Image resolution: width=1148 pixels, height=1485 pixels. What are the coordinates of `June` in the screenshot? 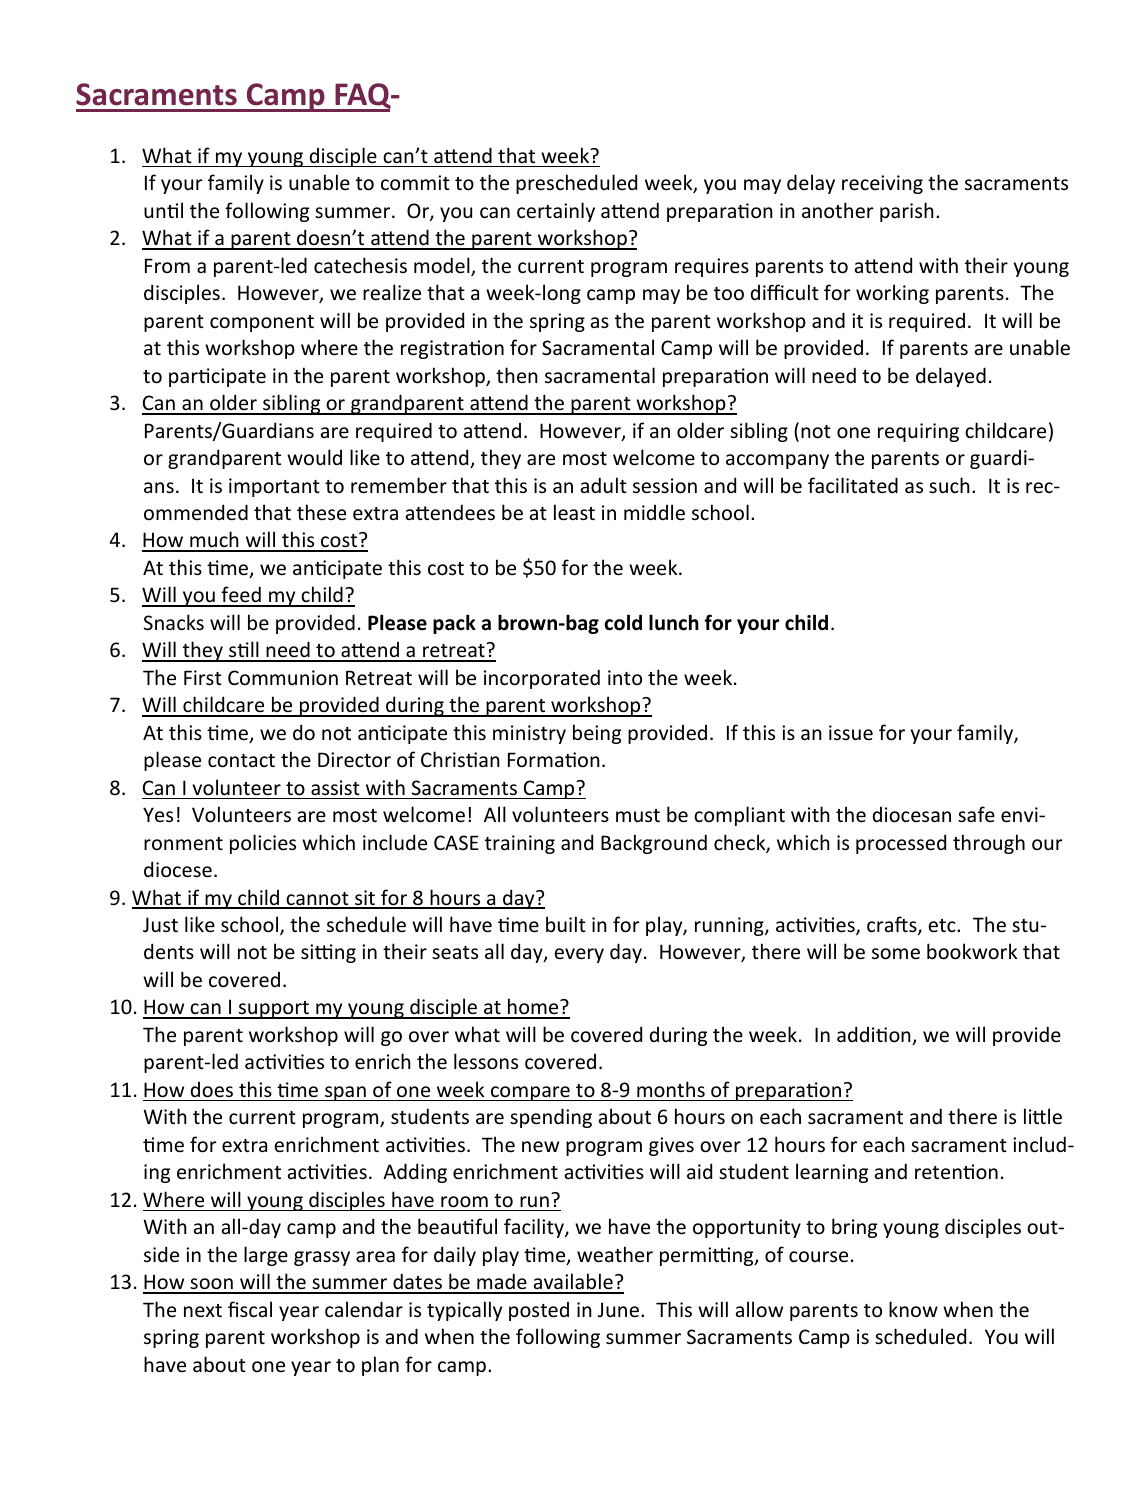 It's located at (618, 1310).
